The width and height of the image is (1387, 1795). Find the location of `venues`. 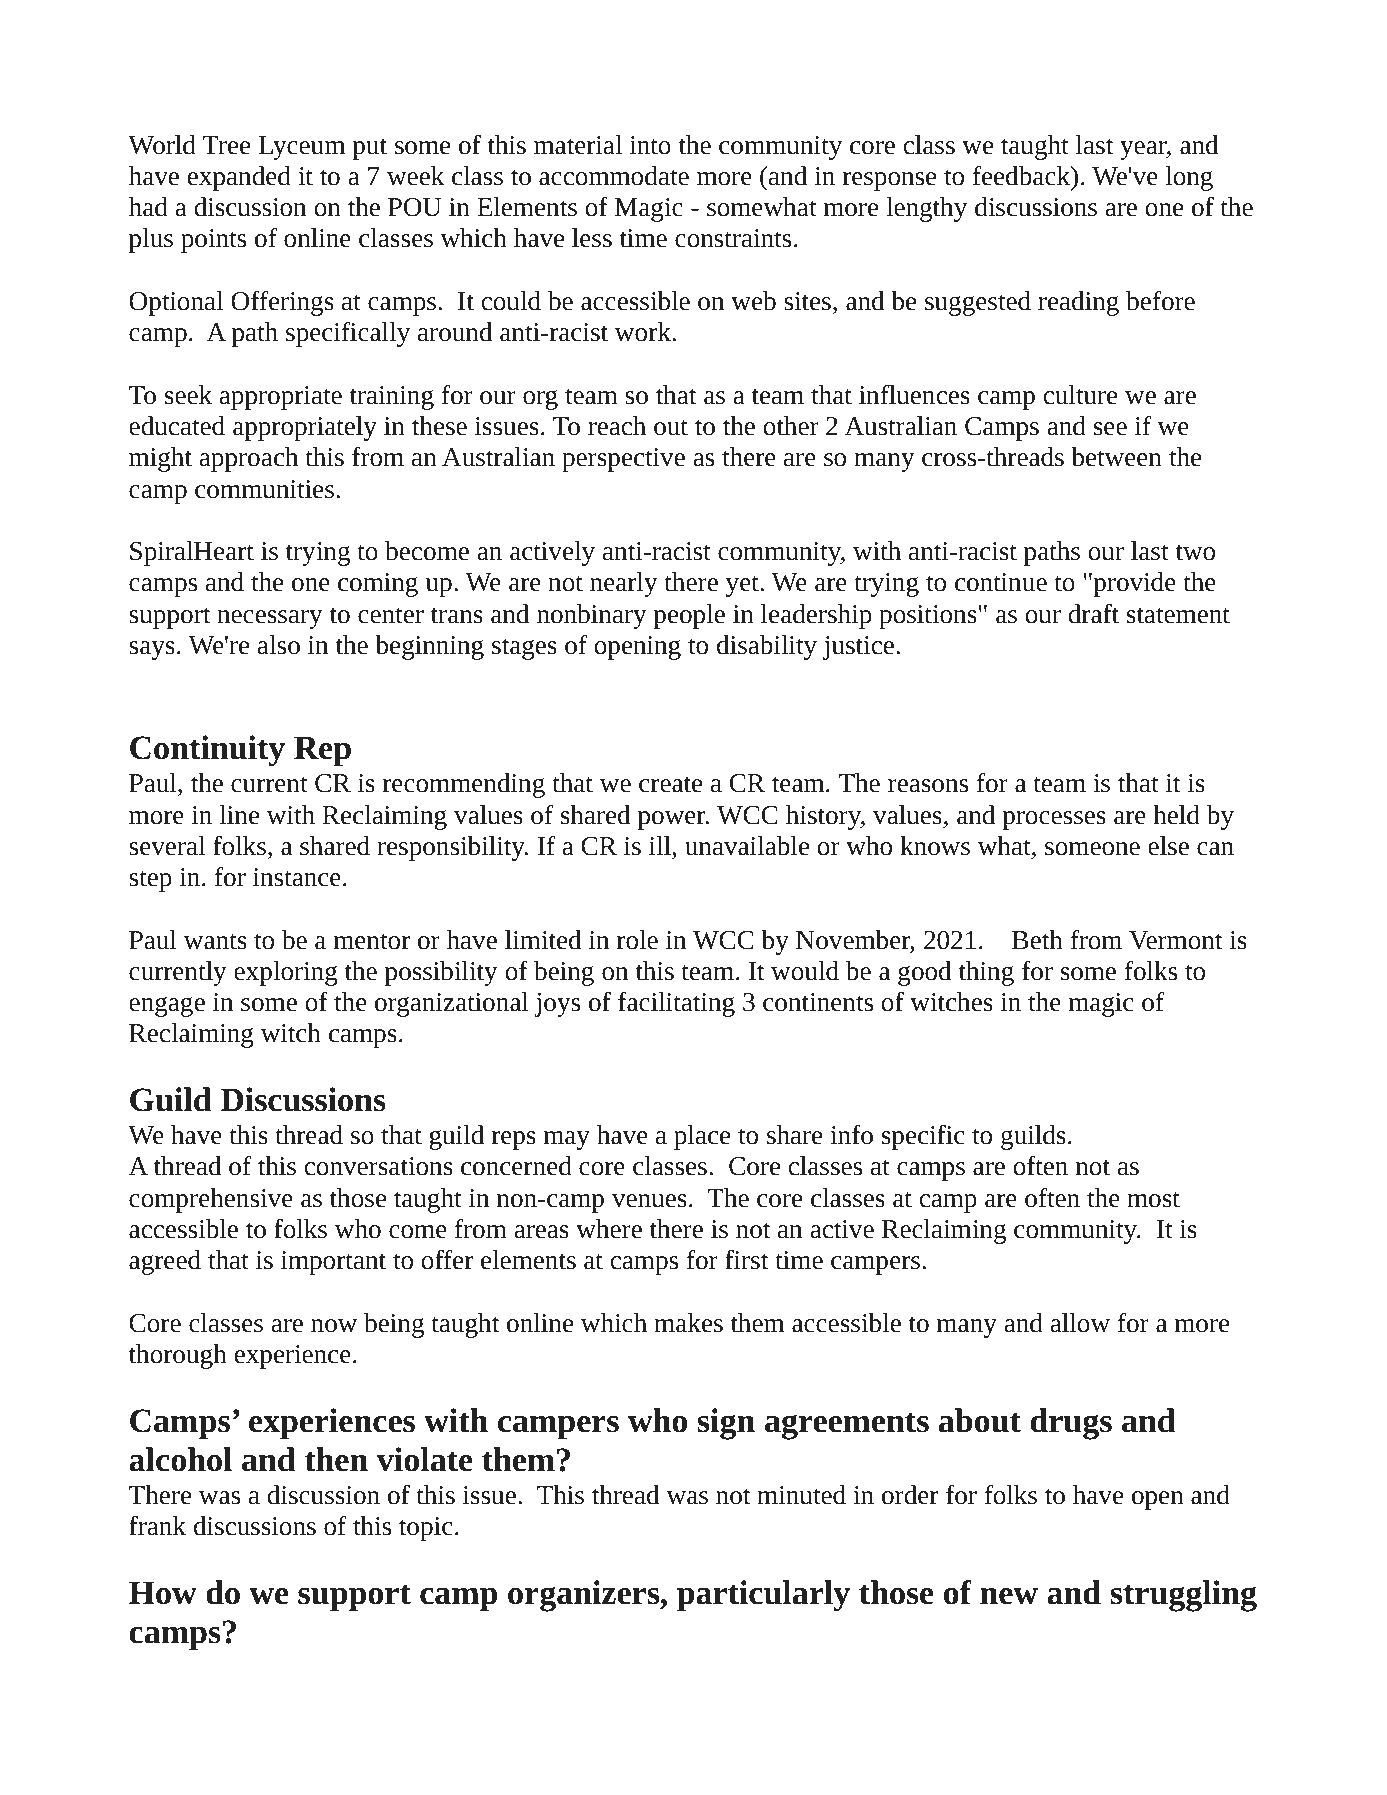

venues is located at coordinates (649, 1201).
